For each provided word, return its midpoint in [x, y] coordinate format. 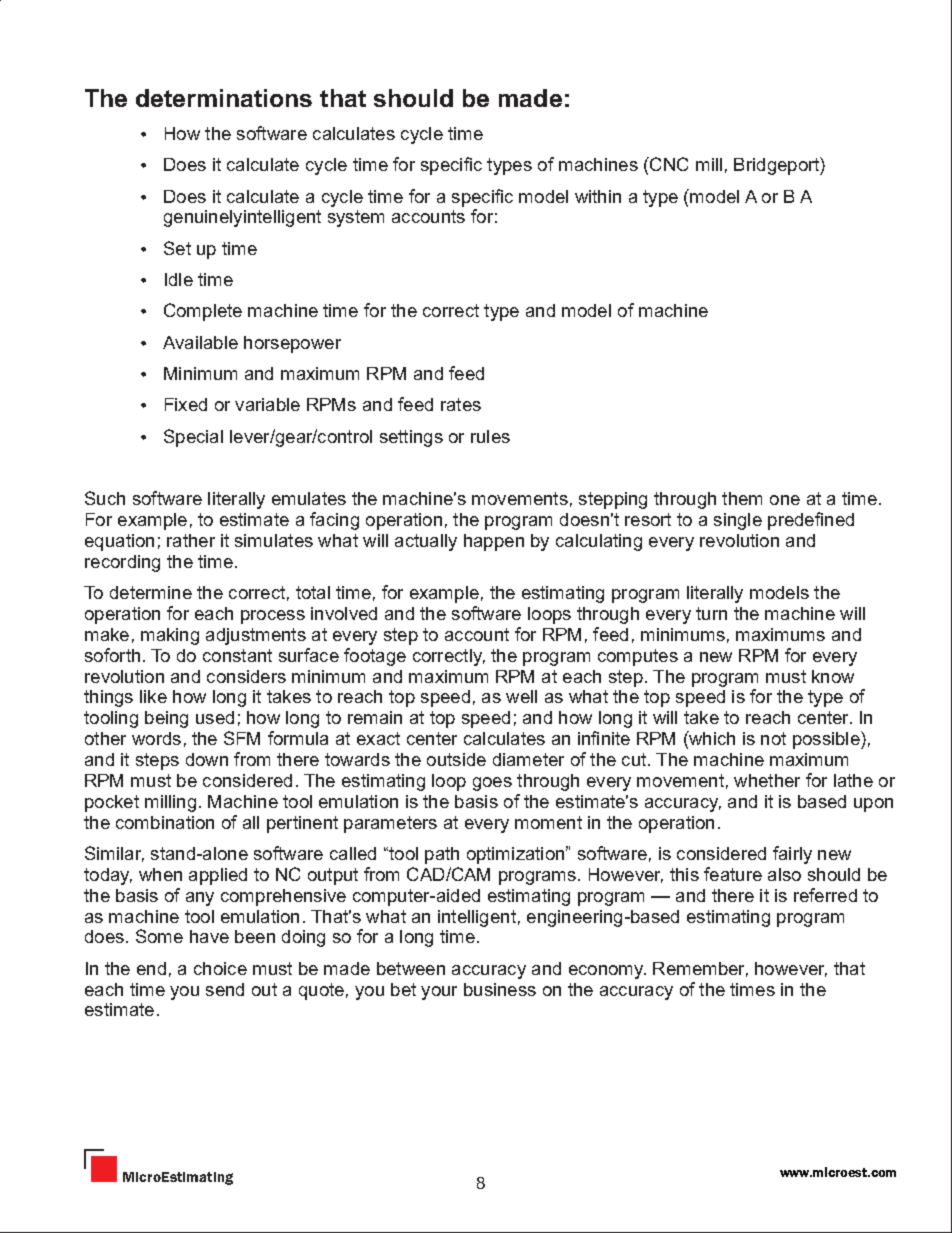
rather [191, 540]
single [738, 521]
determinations [224, 98]
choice [220, 968]
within [598, 196]
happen [494, 542]
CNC [668, 164]
